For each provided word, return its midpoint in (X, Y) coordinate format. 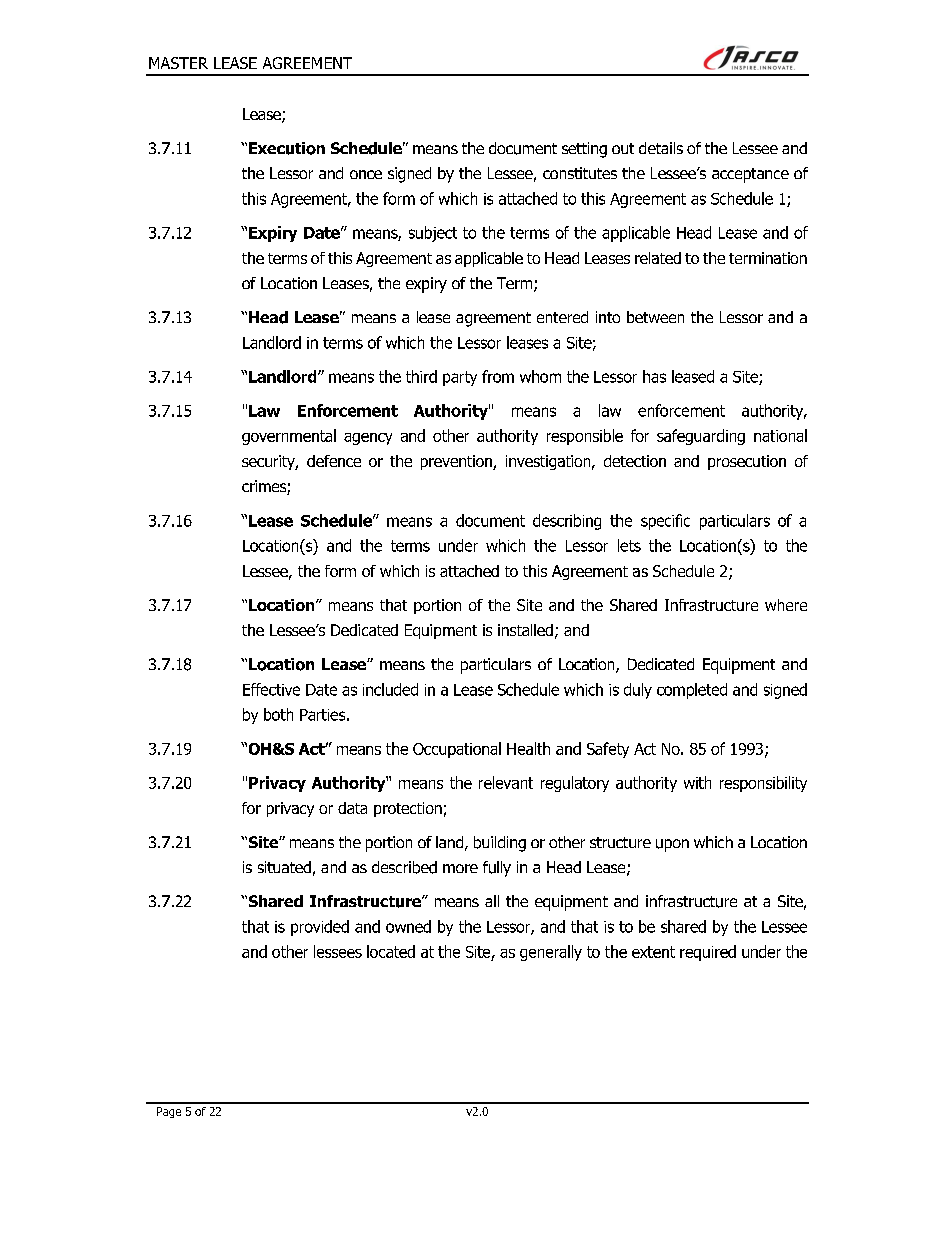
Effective (271, 689)
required (708, 953)
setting (584, 150)
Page (169, 1112)
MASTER (178, 63)
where (786, 605)
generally (551, 953)
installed (525, 630)
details (661, 148)
